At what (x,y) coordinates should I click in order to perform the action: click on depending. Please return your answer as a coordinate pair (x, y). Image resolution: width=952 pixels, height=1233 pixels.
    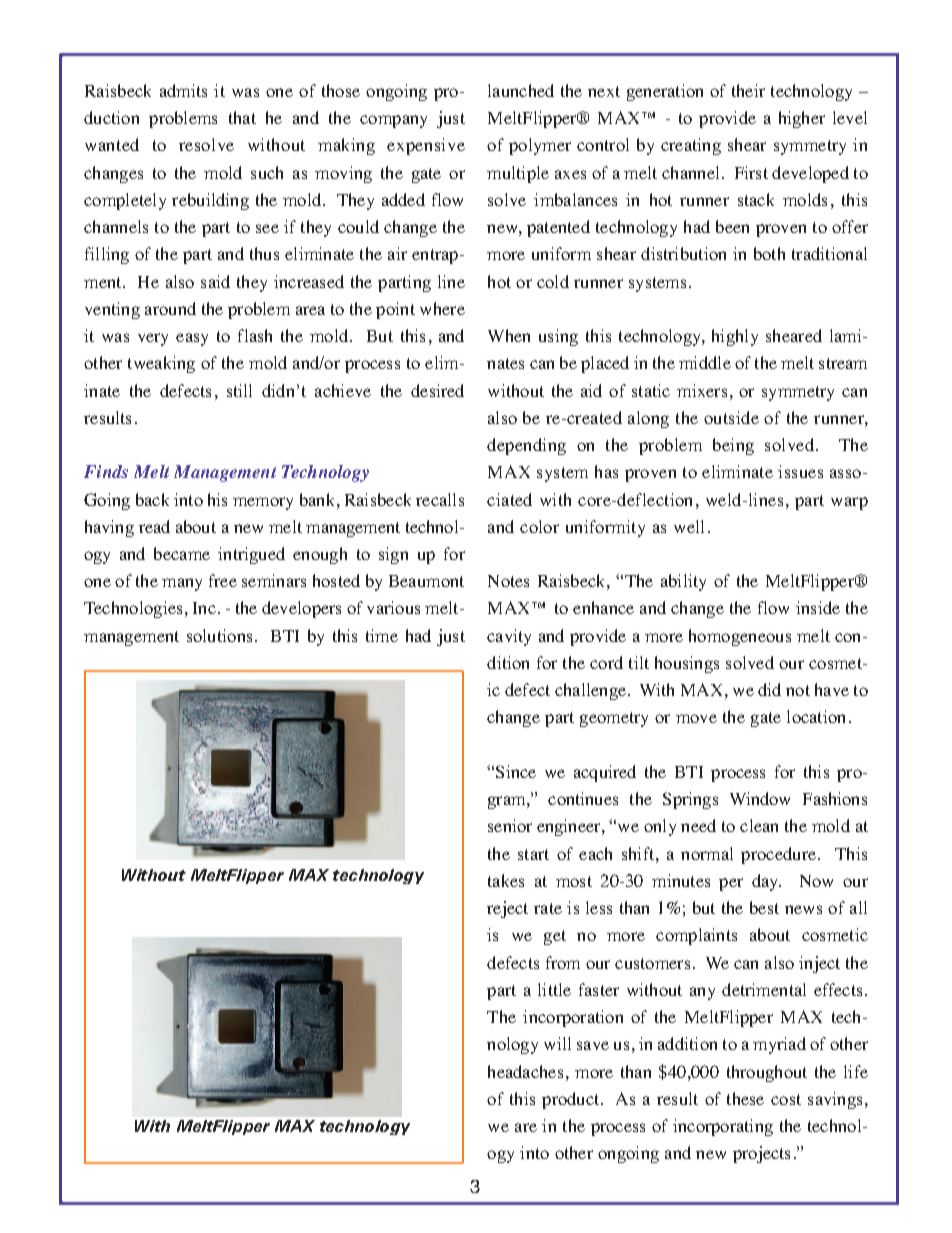
    Looking at the image, I should click on (526, 446).
